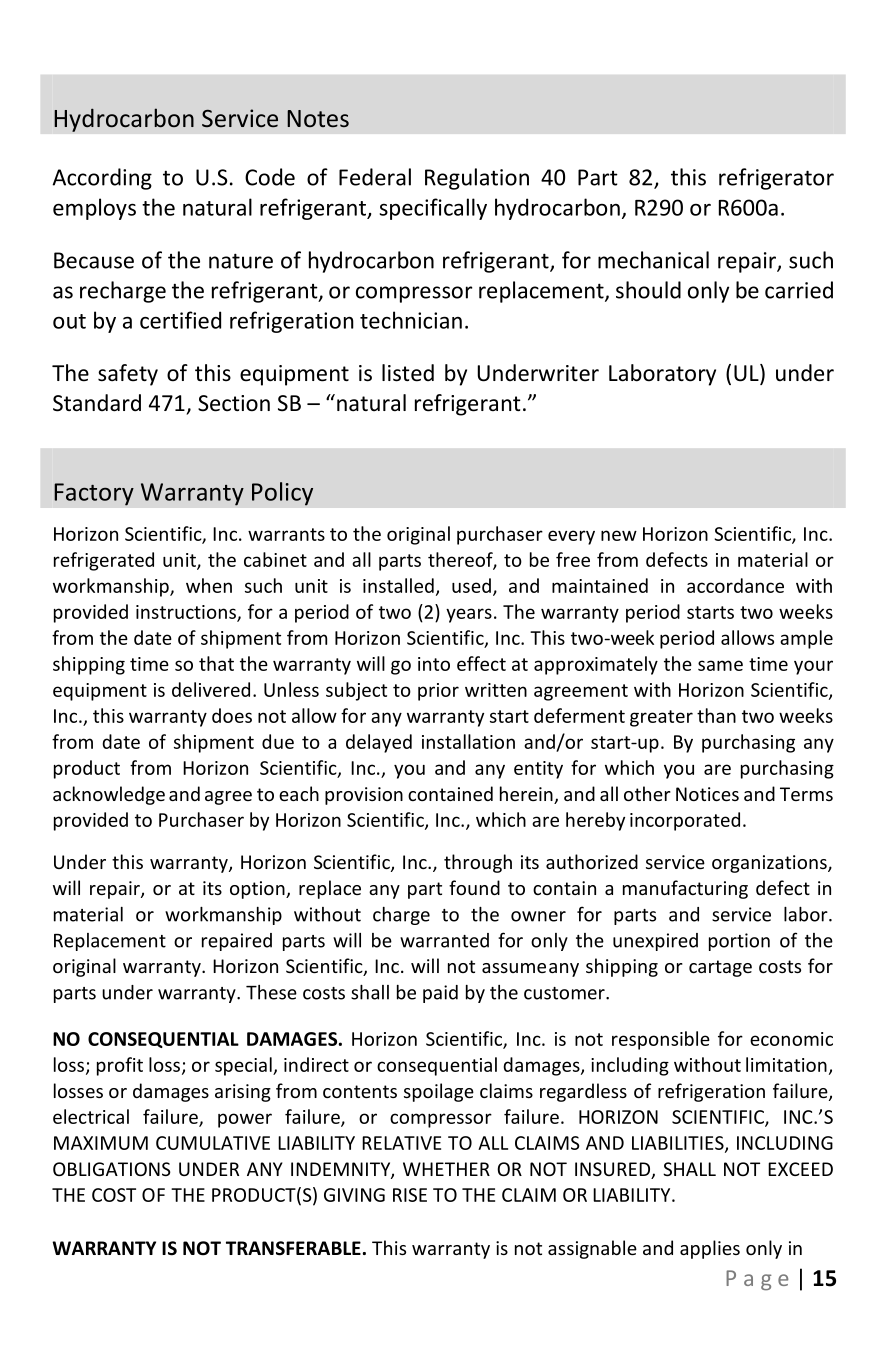 The height and width of the screenshot is (1372, 887). What do you see at coordinates (477, 179) in the screenshot?
I see `Regulation` at bounding box center [477, 179].
